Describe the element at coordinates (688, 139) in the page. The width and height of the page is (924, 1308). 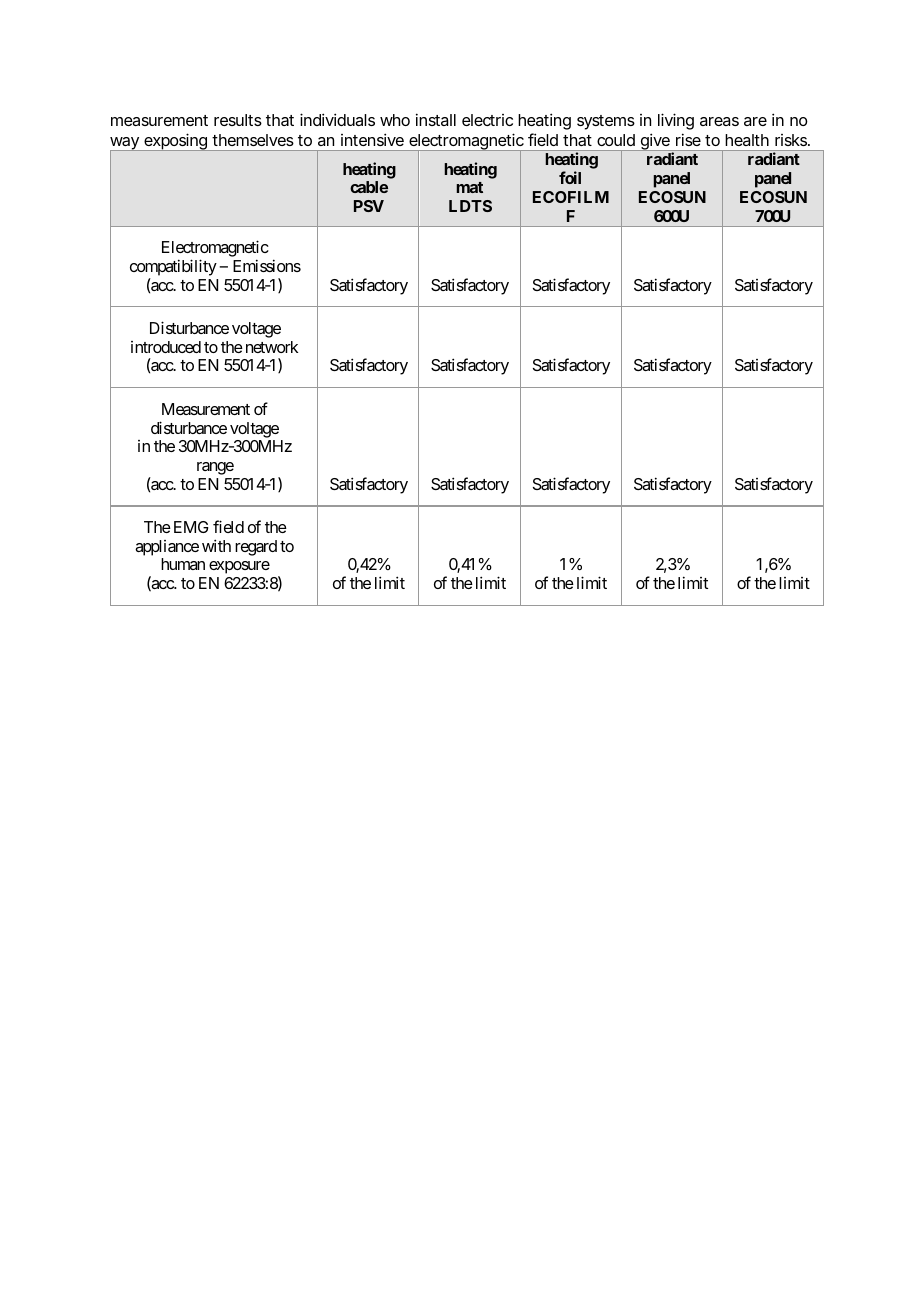
I see `rise` at that location.
